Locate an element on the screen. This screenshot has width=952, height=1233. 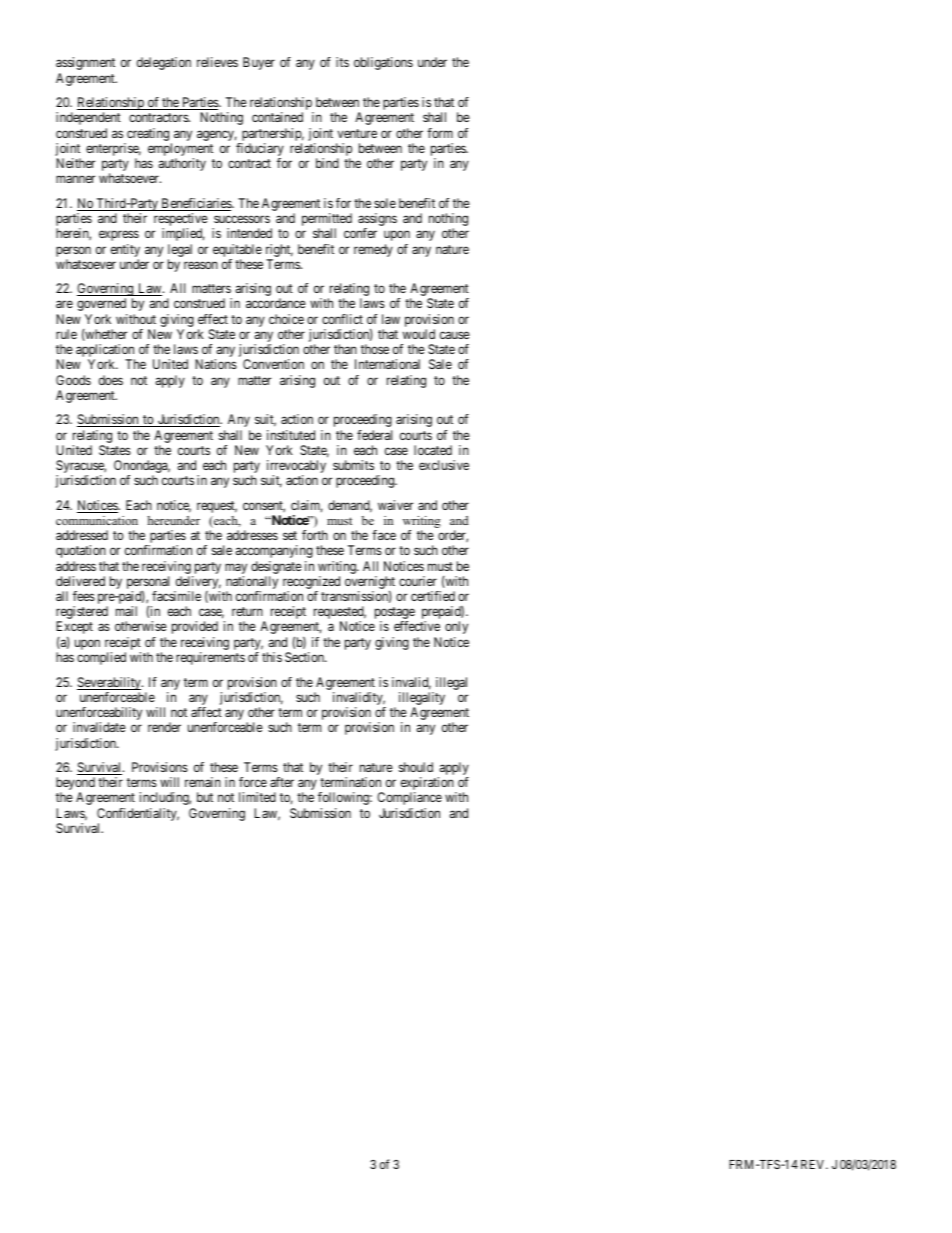
beyond is located at coordinates (75, 785).
